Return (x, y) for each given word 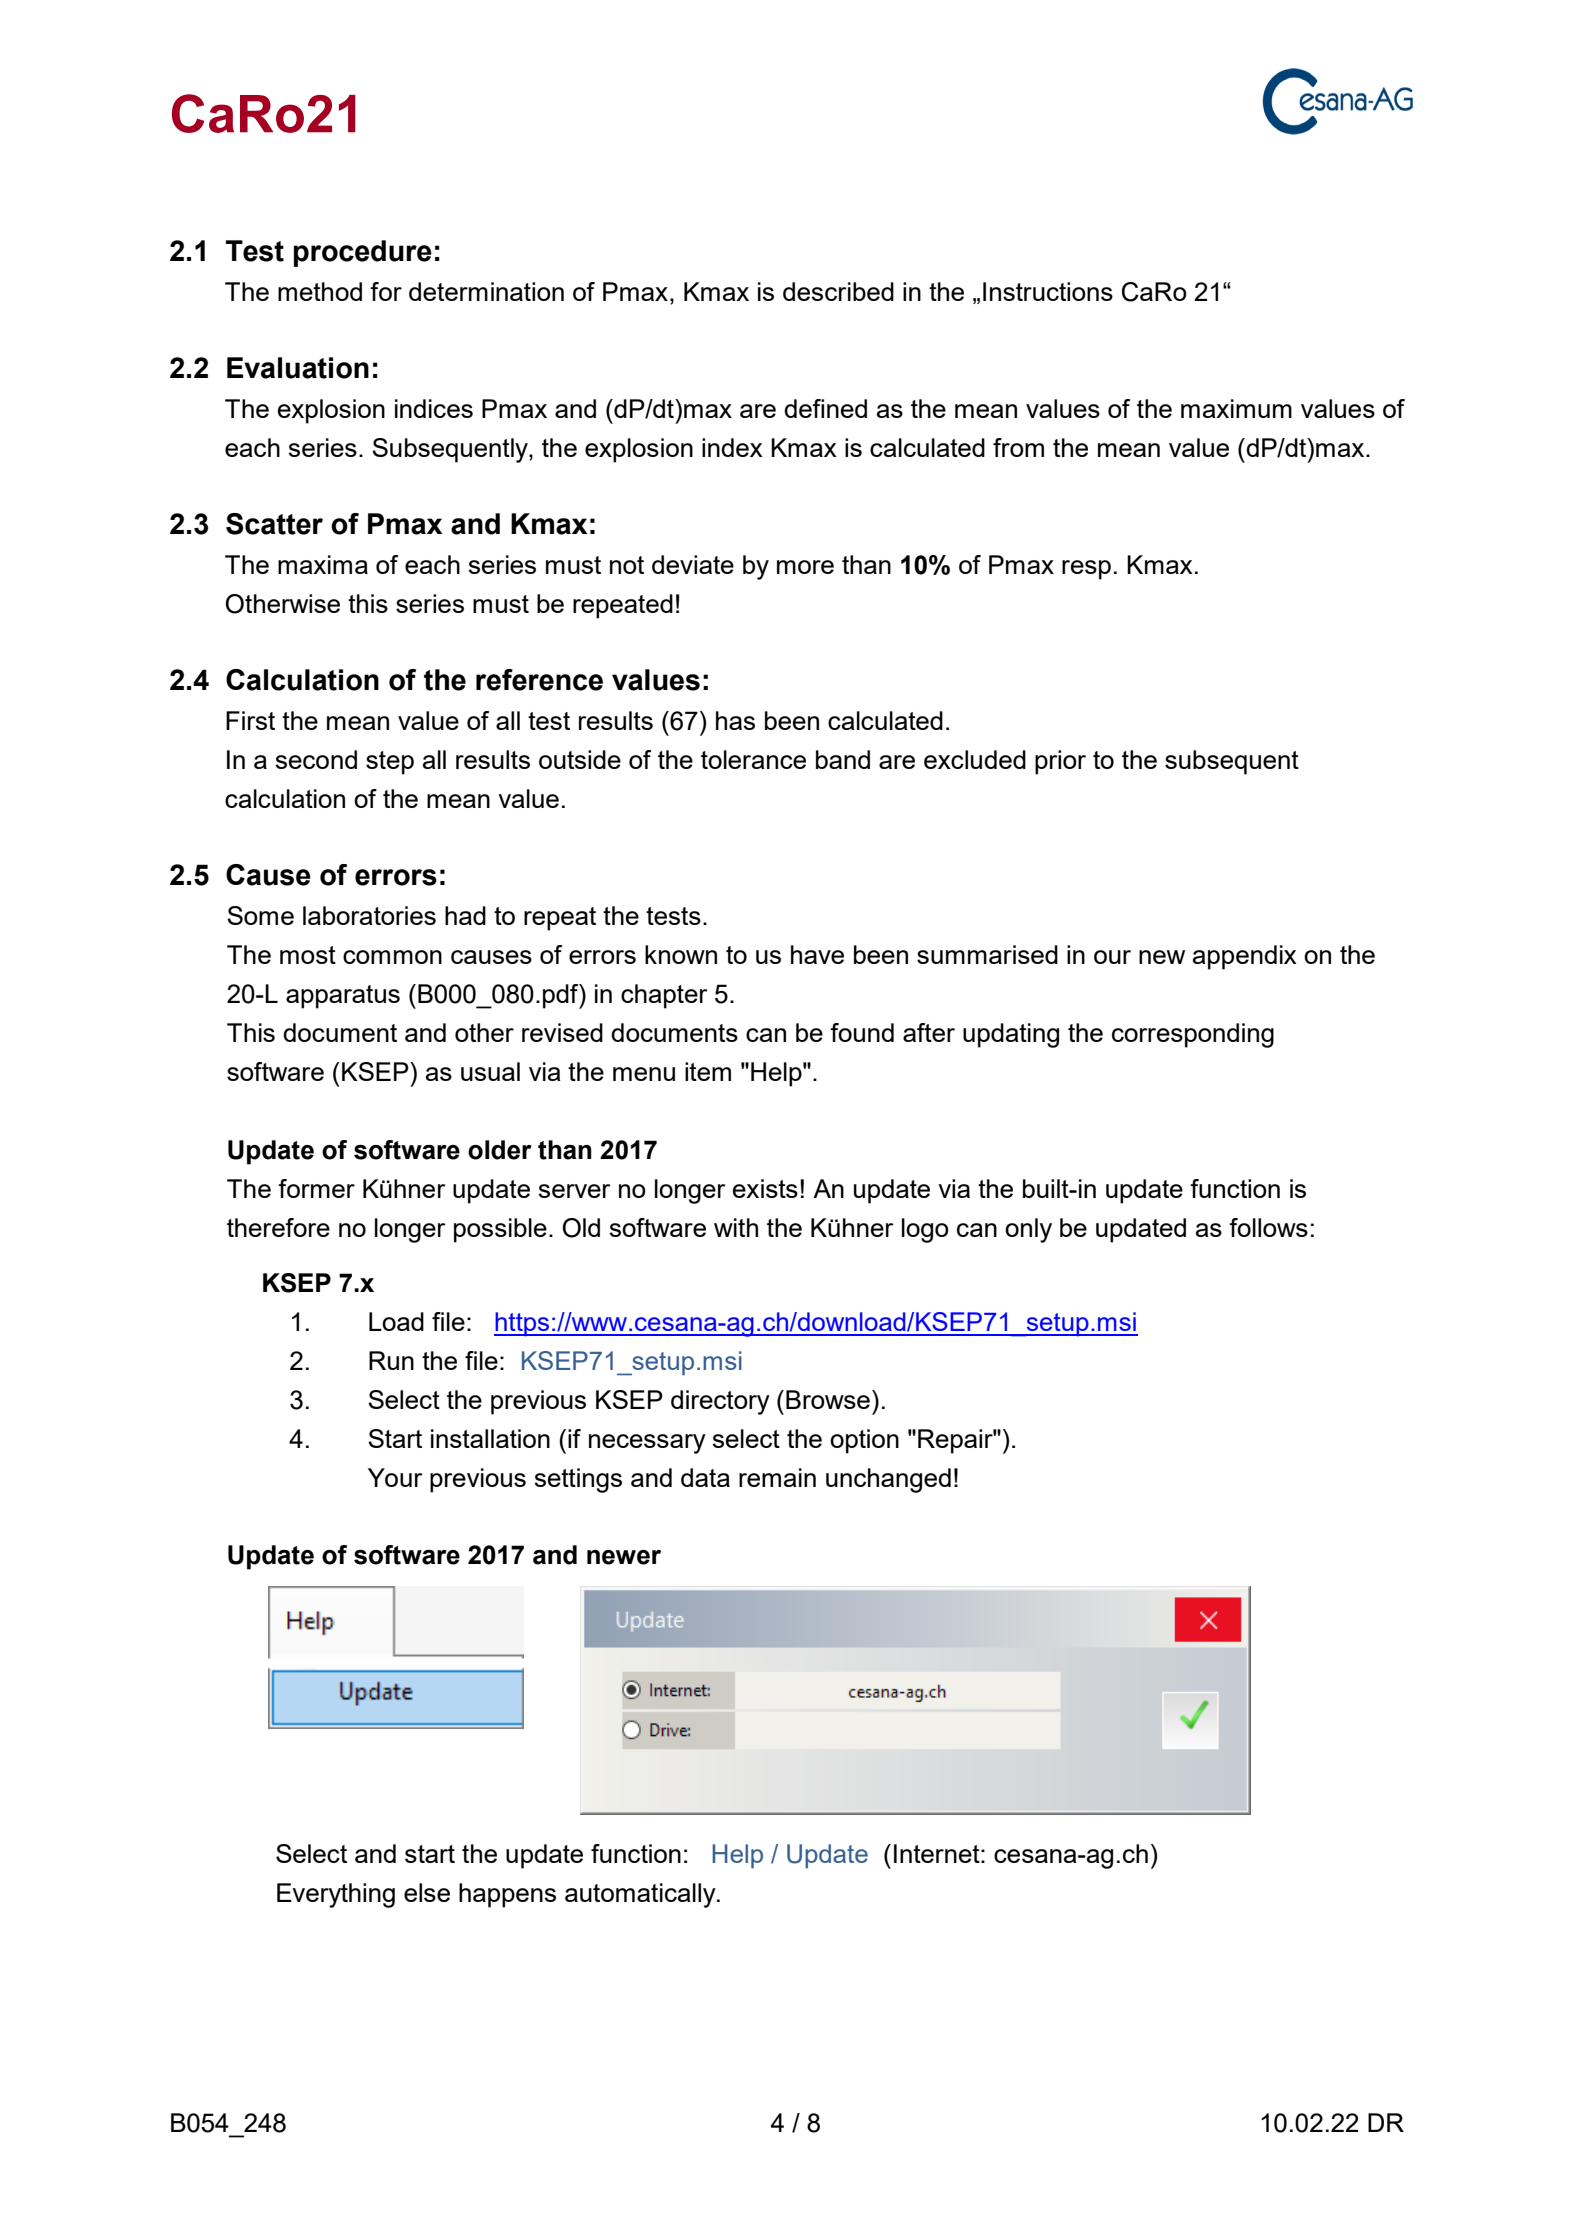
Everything (336, 1895)
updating (1011, 1035)
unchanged (888, 1480)
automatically (641, 1895)
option (864, 1441)
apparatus (343, 997)
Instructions (1048, 291)
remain (777, 1477)
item (708, 1071)
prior (1060, 762)
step (390, 763)
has (735, 720)
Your (395, 1477)
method (320, 291)
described (838, 291)
